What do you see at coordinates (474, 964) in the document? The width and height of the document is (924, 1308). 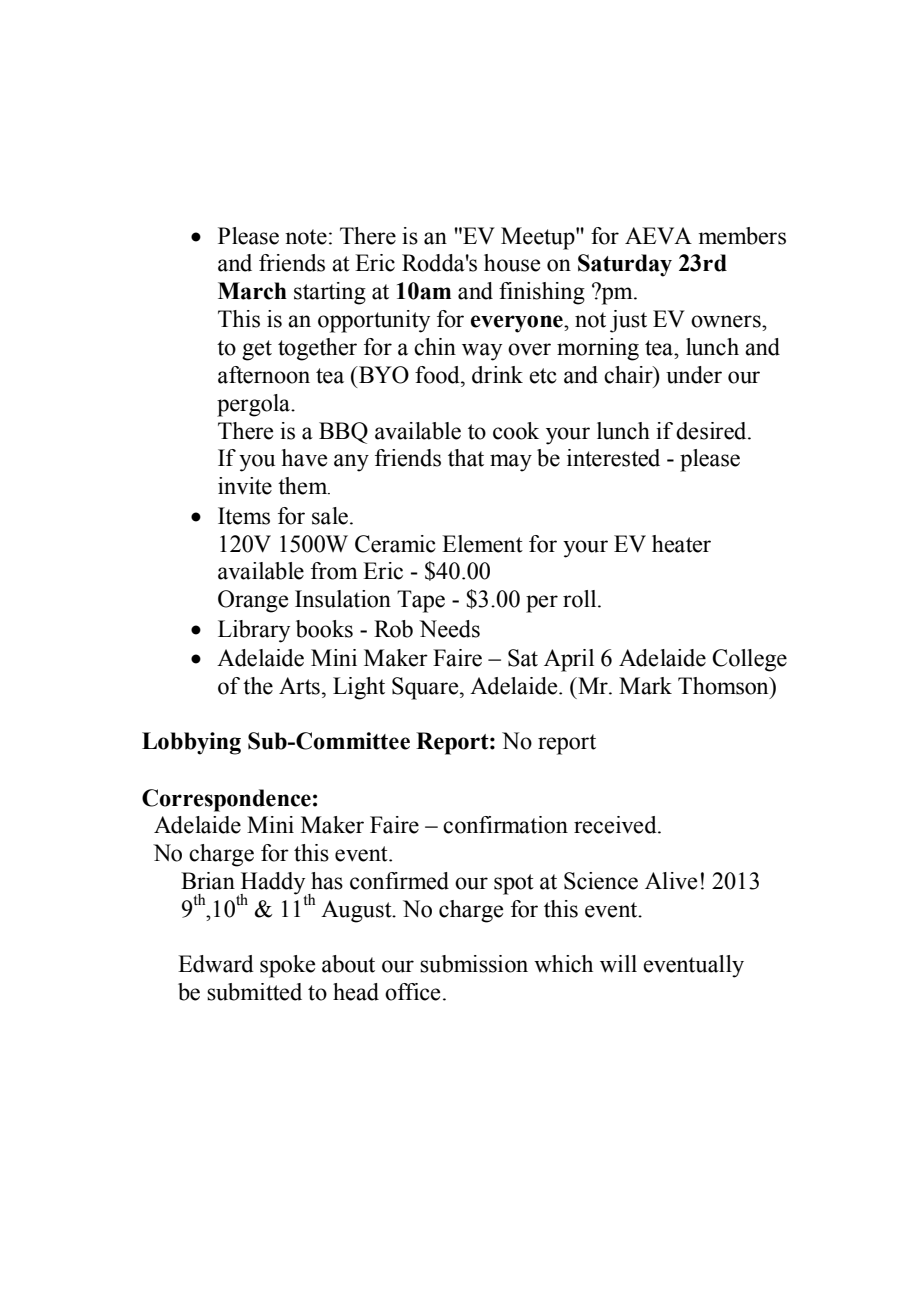 I see `submission` at bounding box center [474, 964].
